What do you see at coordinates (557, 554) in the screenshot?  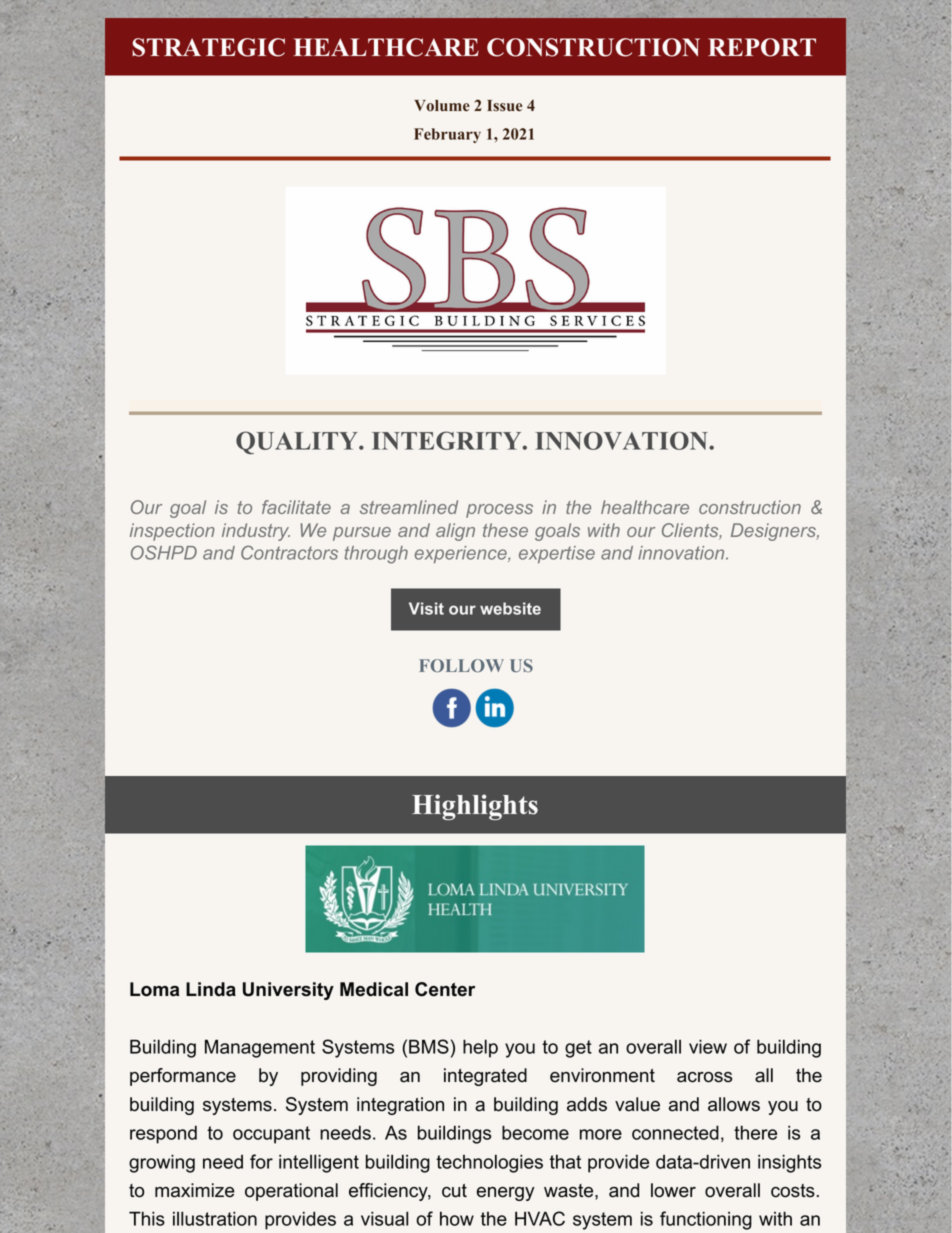 I see `expertise` at bounding box center [557, 554].
